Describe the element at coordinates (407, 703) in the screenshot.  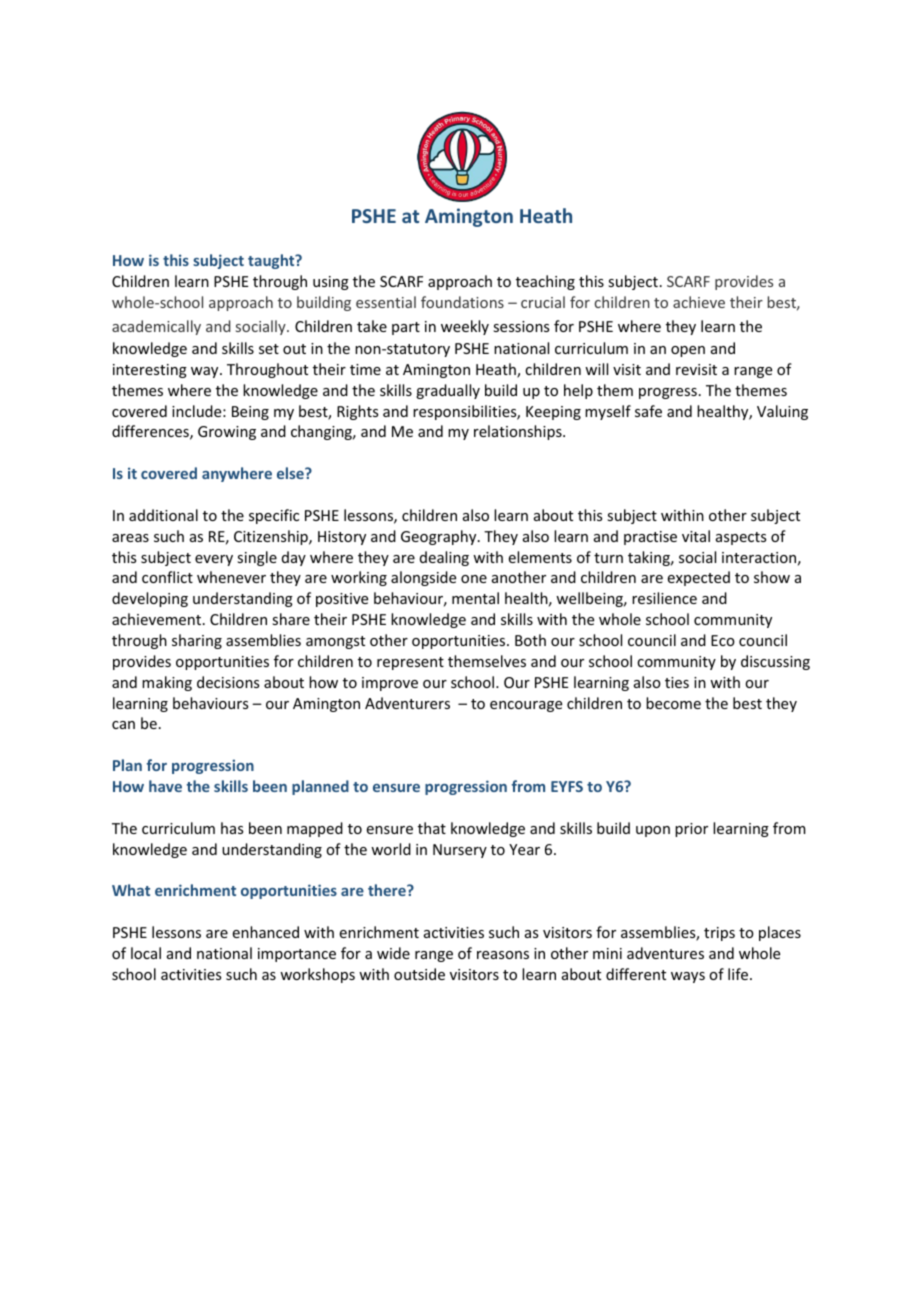
I see `Adventurers` at that location.
